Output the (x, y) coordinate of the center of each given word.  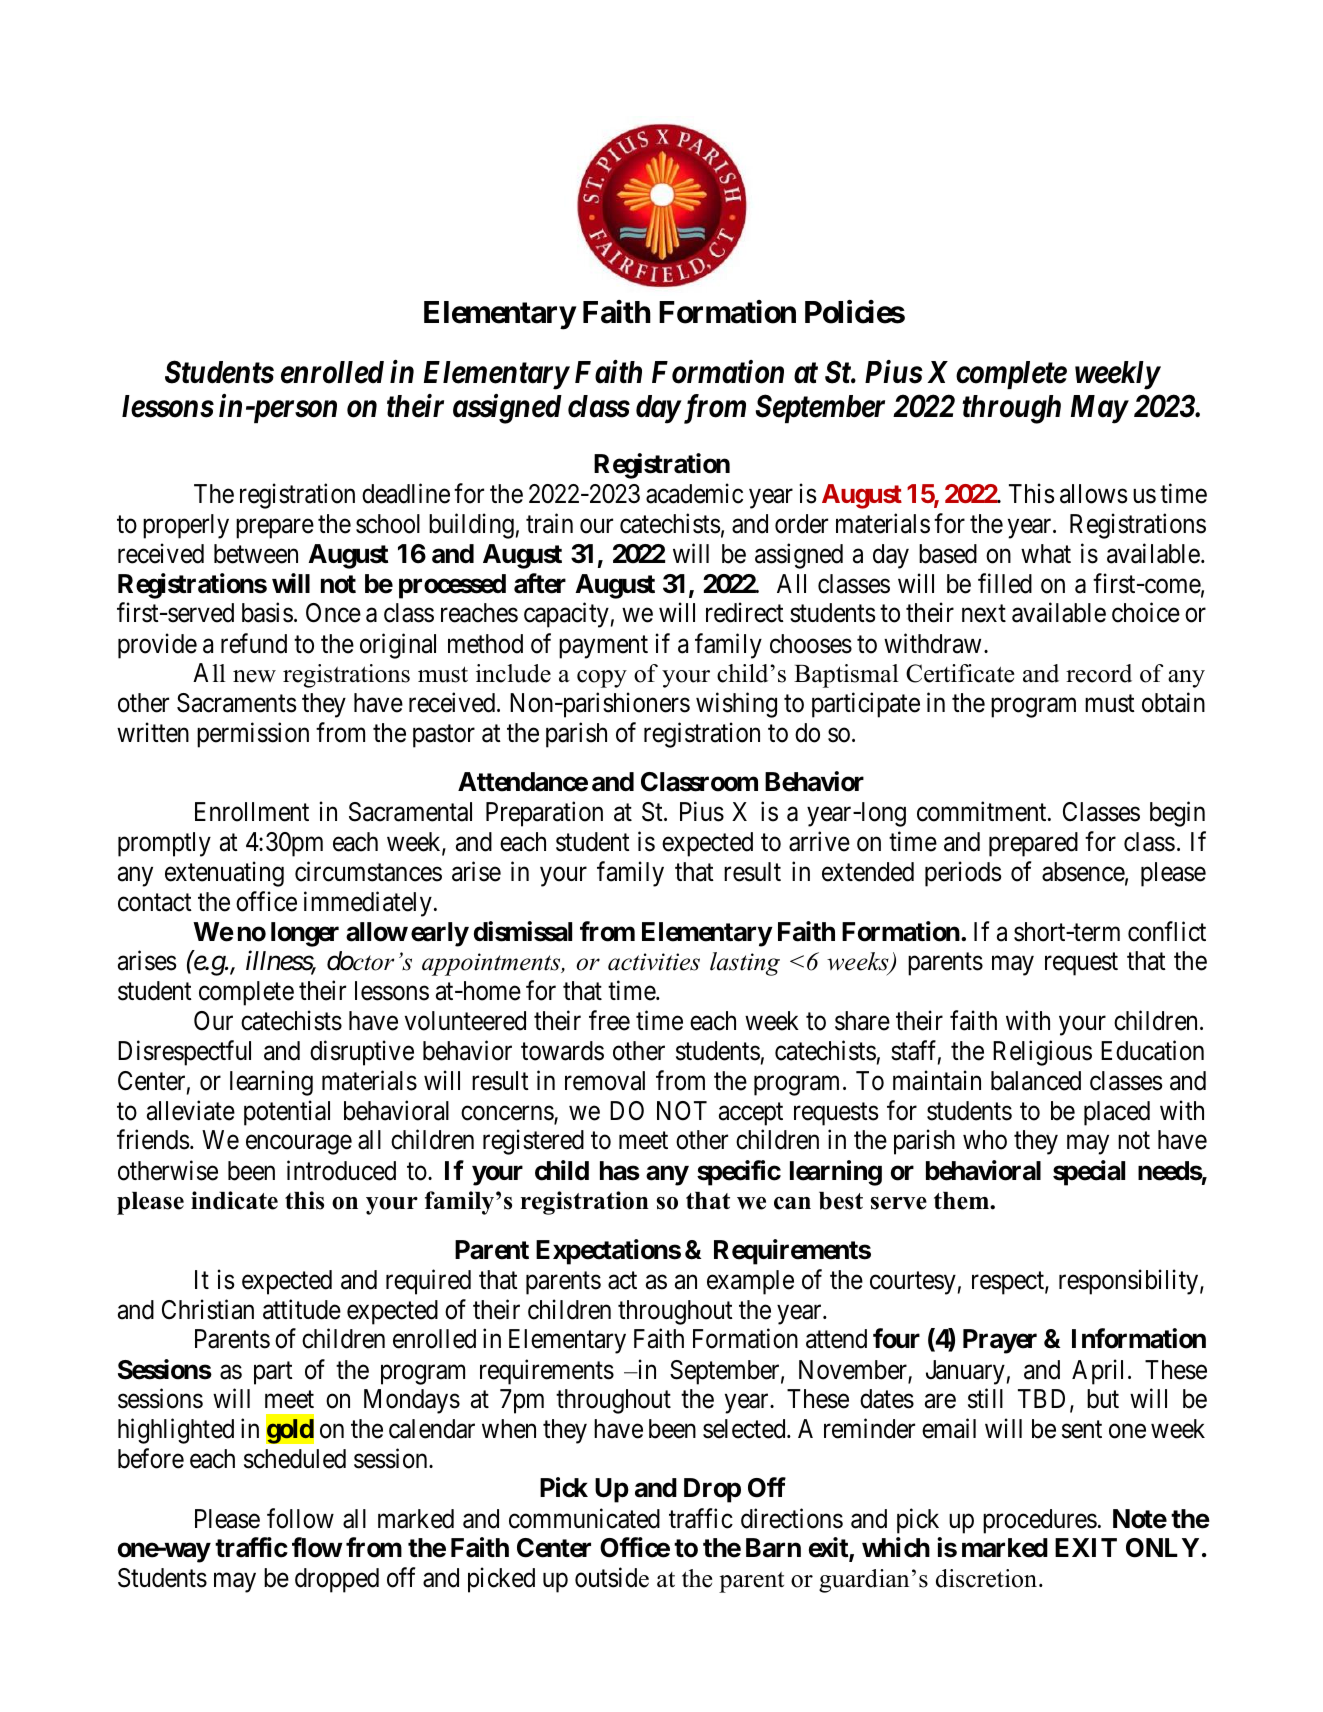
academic (694, 494)
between (256, 554)
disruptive (362, 1053)
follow (300, 1518)
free (609, 1021)
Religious (1042, 1053)
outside (612, 1577)
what (1046, 554)
